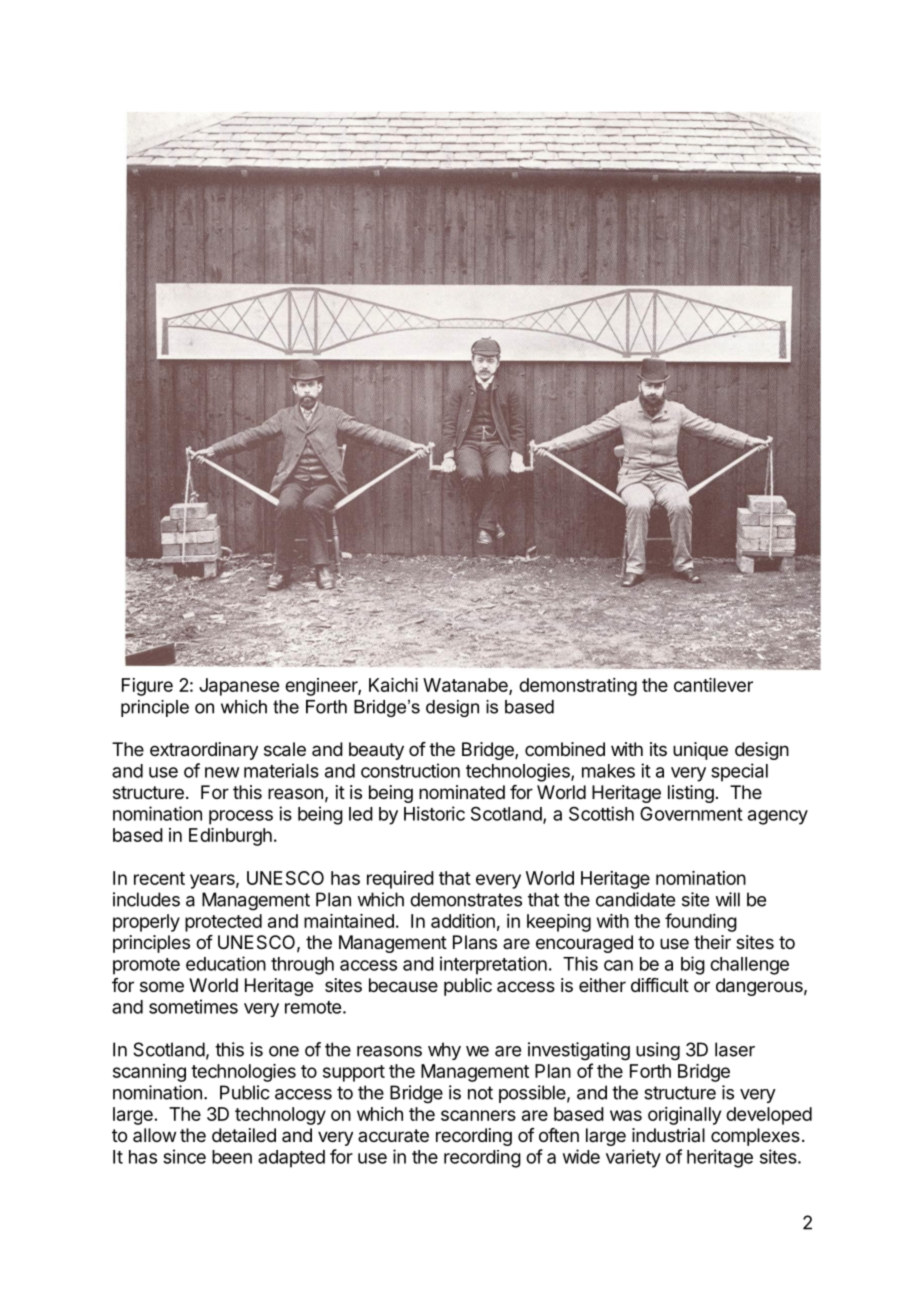 Image resolution: width=924 pixels, height=1308 pixels. What do you see at coordinates (727, 899) in the screenshot?
I see `will` at bounding box center [727, 899].
